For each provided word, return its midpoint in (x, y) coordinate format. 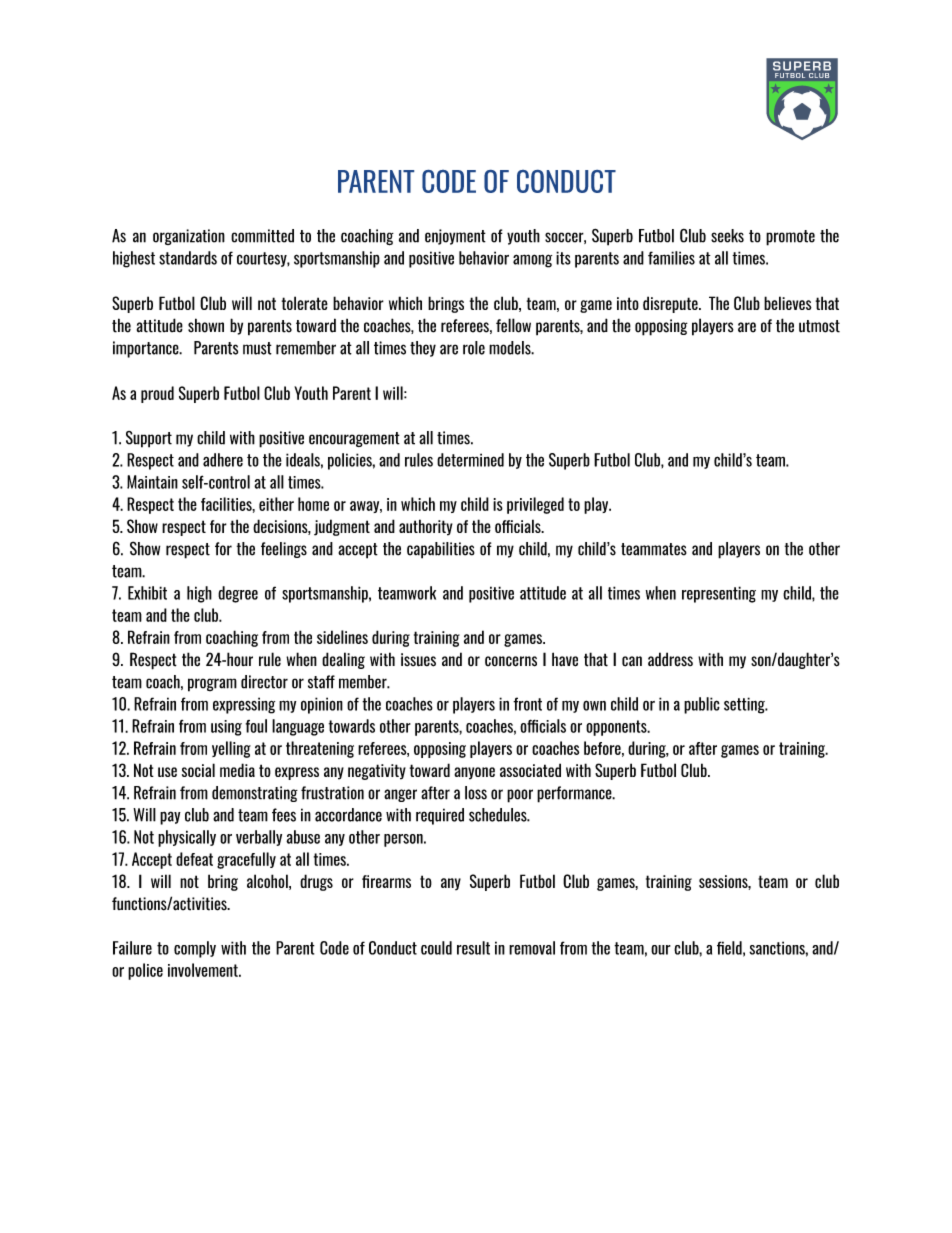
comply (195, 949)
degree (238, 594)
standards (188, 258)
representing (719, 594)
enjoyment (455, 237)
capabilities (441, 550)
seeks (727, 236)
